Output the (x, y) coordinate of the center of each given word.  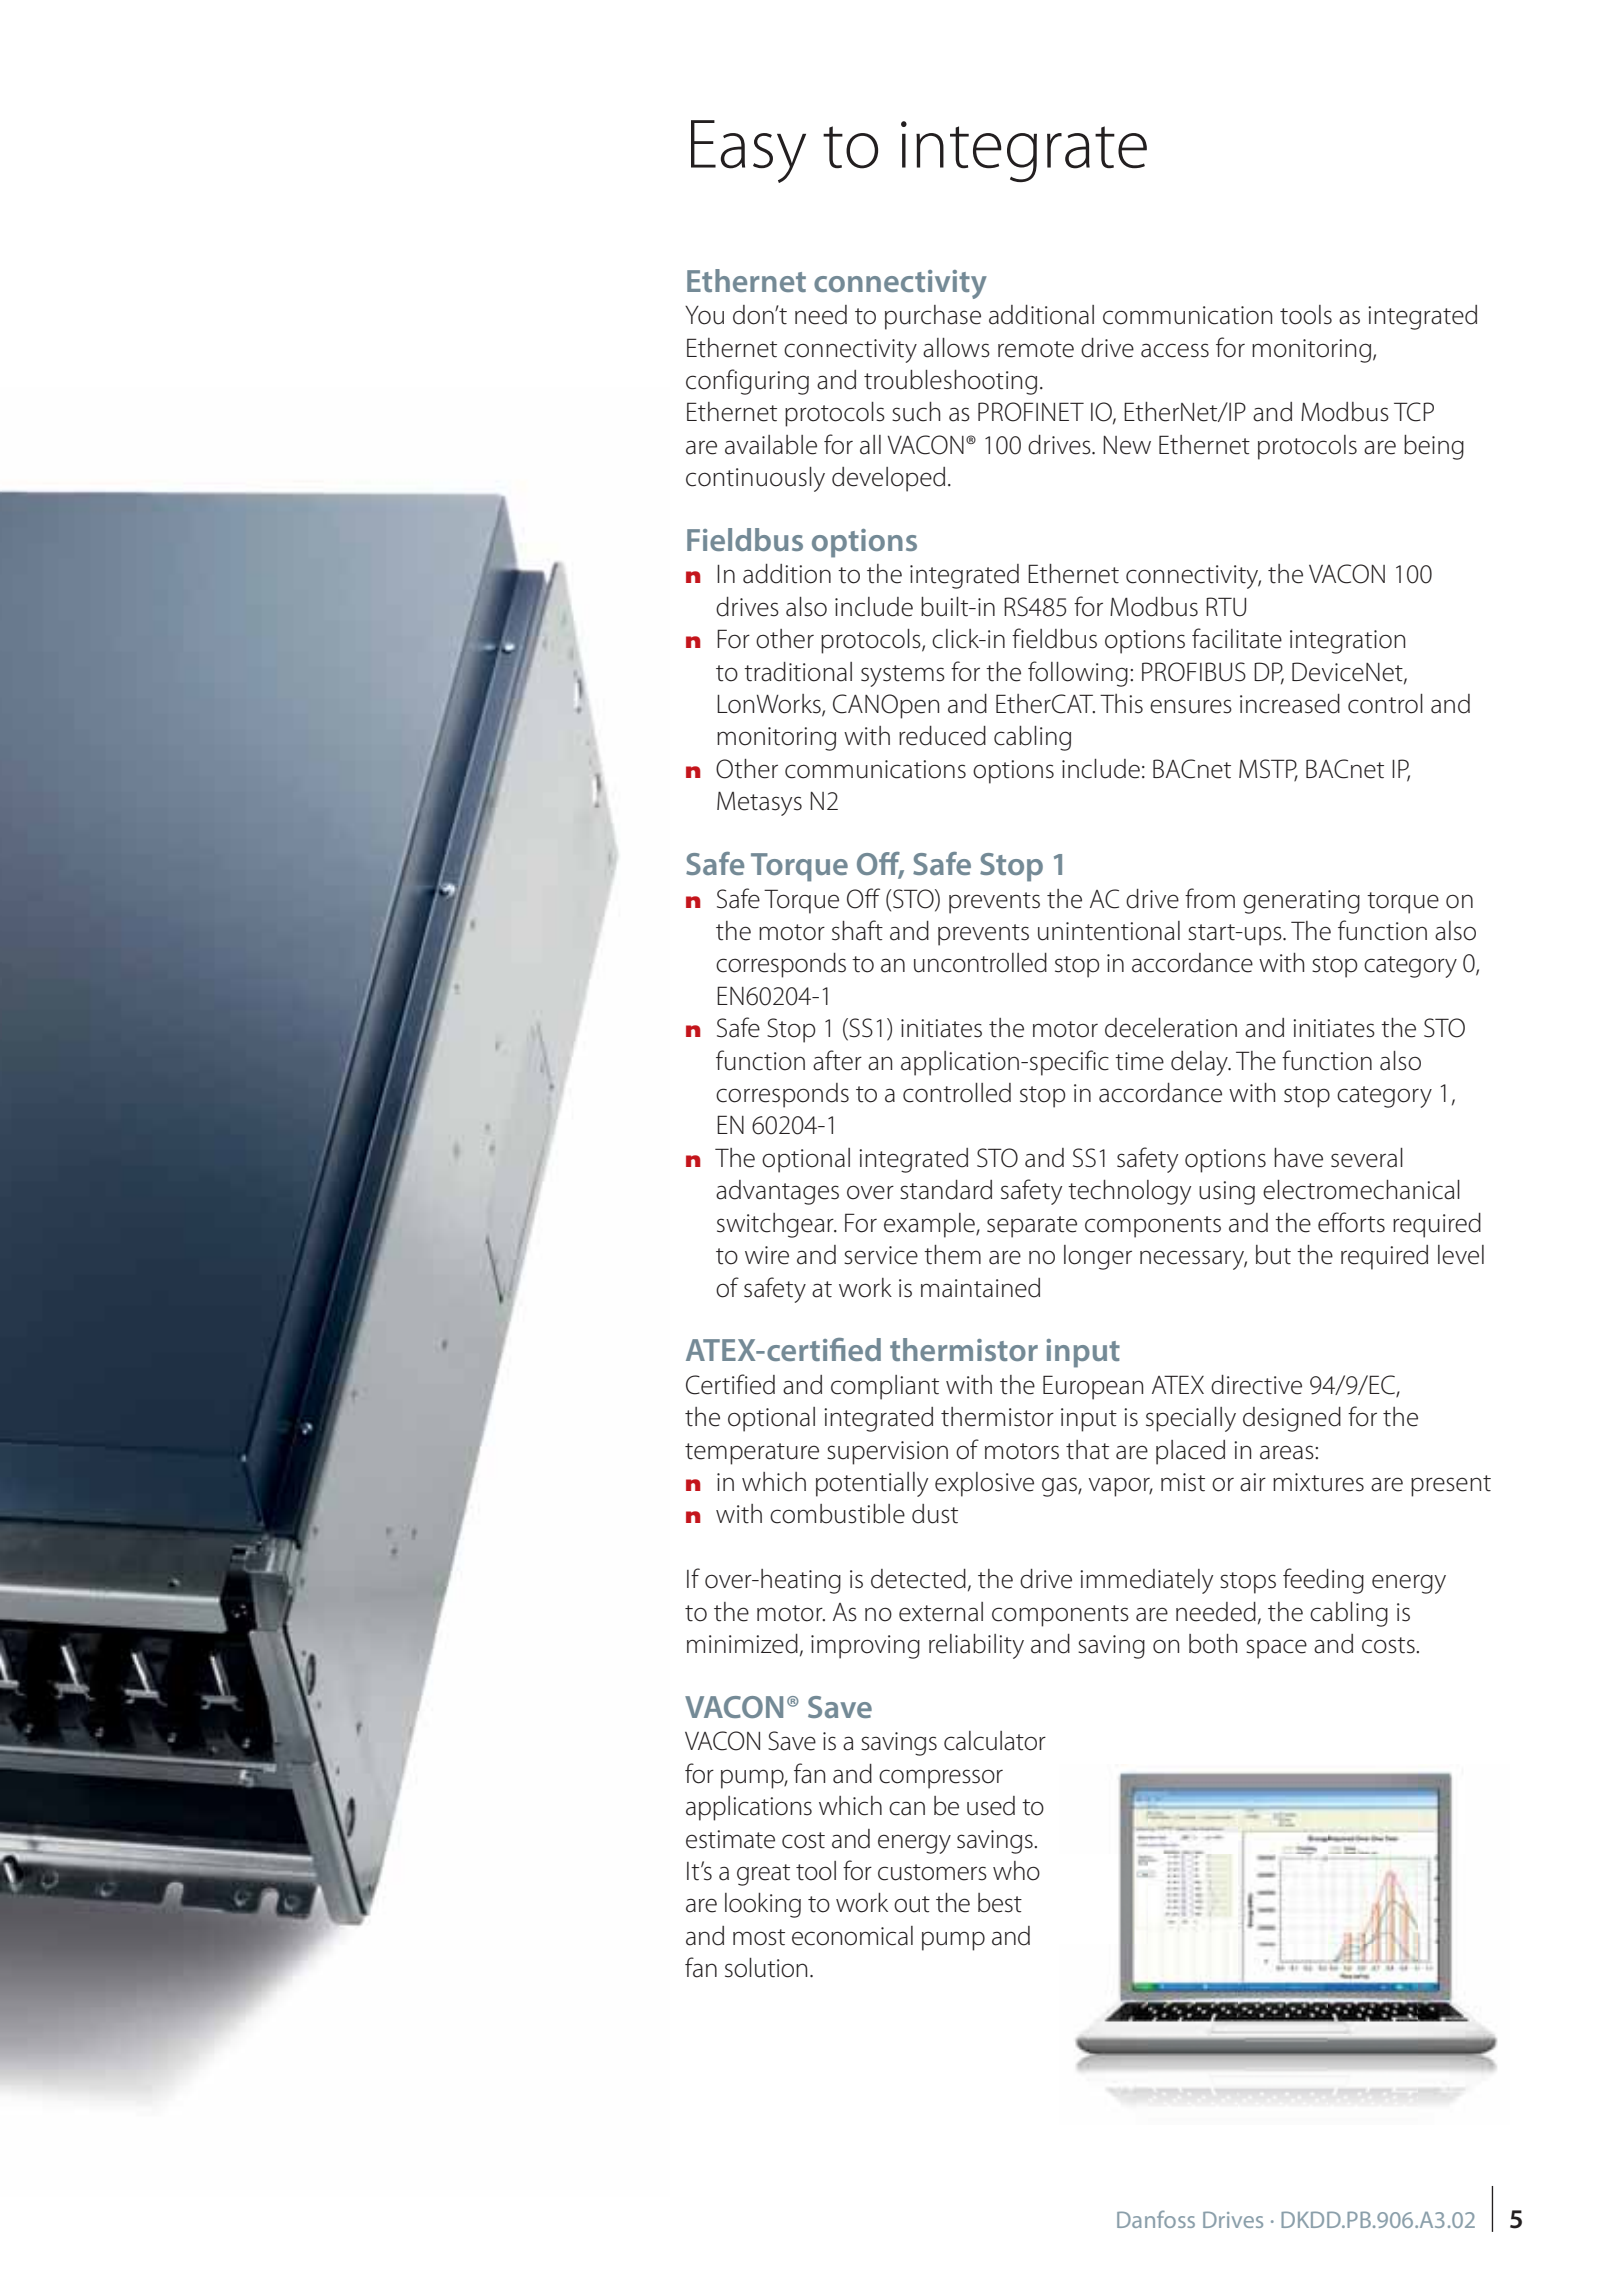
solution (766, 1968)
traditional (798, 672)
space (1276, 1649)
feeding (1323, 1581)
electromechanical (1361, 1190)
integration (1347, 642)
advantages (777, 1192)
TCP (1414, 412)
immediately (1146, 1581)
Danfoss (1156, 2219)
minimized (742, 1644)
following (1078, 674)
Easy (748, 151)
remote (1036, 349)
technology (1129, 1192)
